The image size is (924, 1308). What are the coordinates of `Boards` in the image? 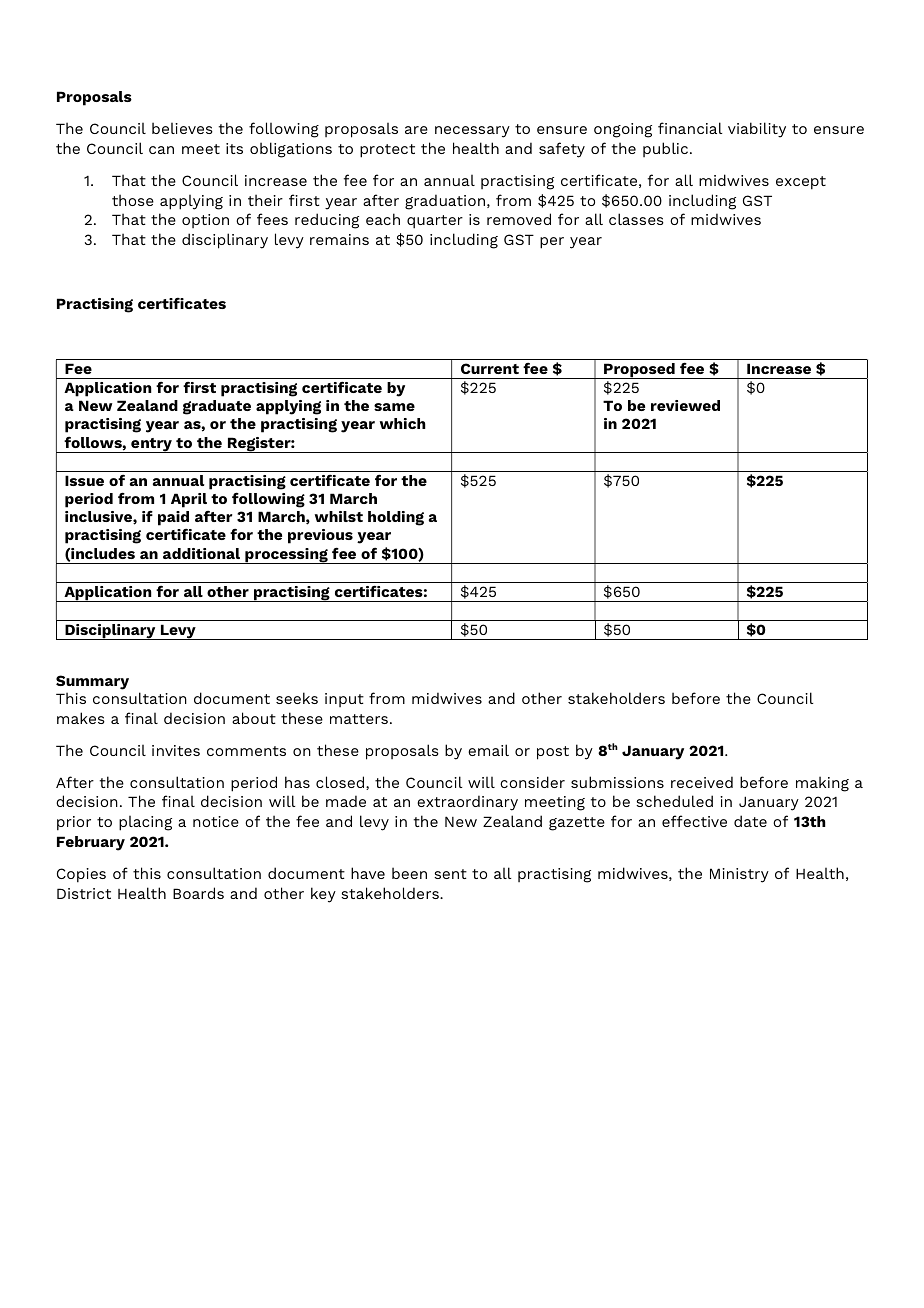 It's located at (198, 893).
